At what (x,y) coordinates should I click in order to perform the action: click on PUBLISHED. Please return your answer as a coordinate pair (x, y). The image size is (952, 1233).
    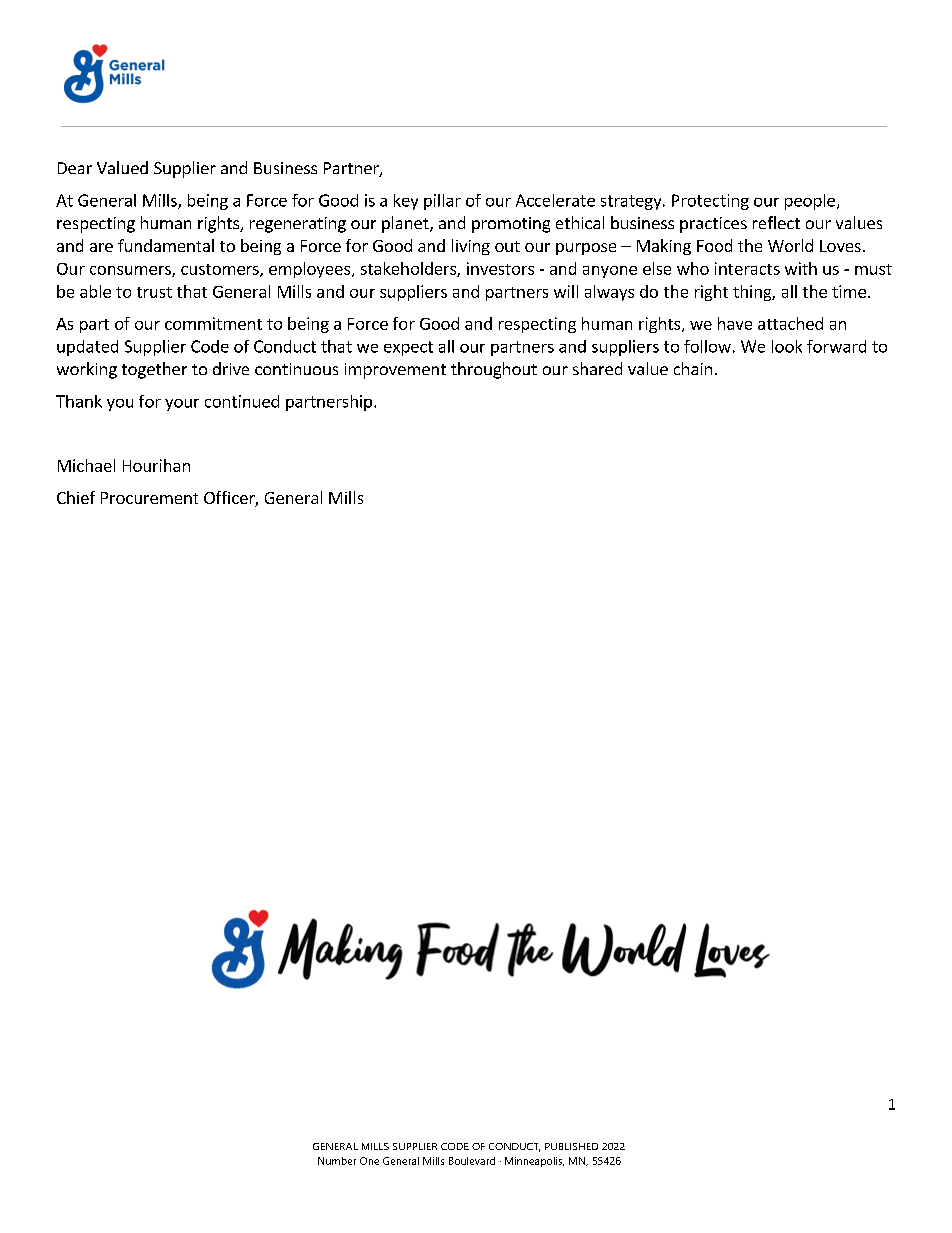
    Looking at the image, I should click on (571, 1146).
